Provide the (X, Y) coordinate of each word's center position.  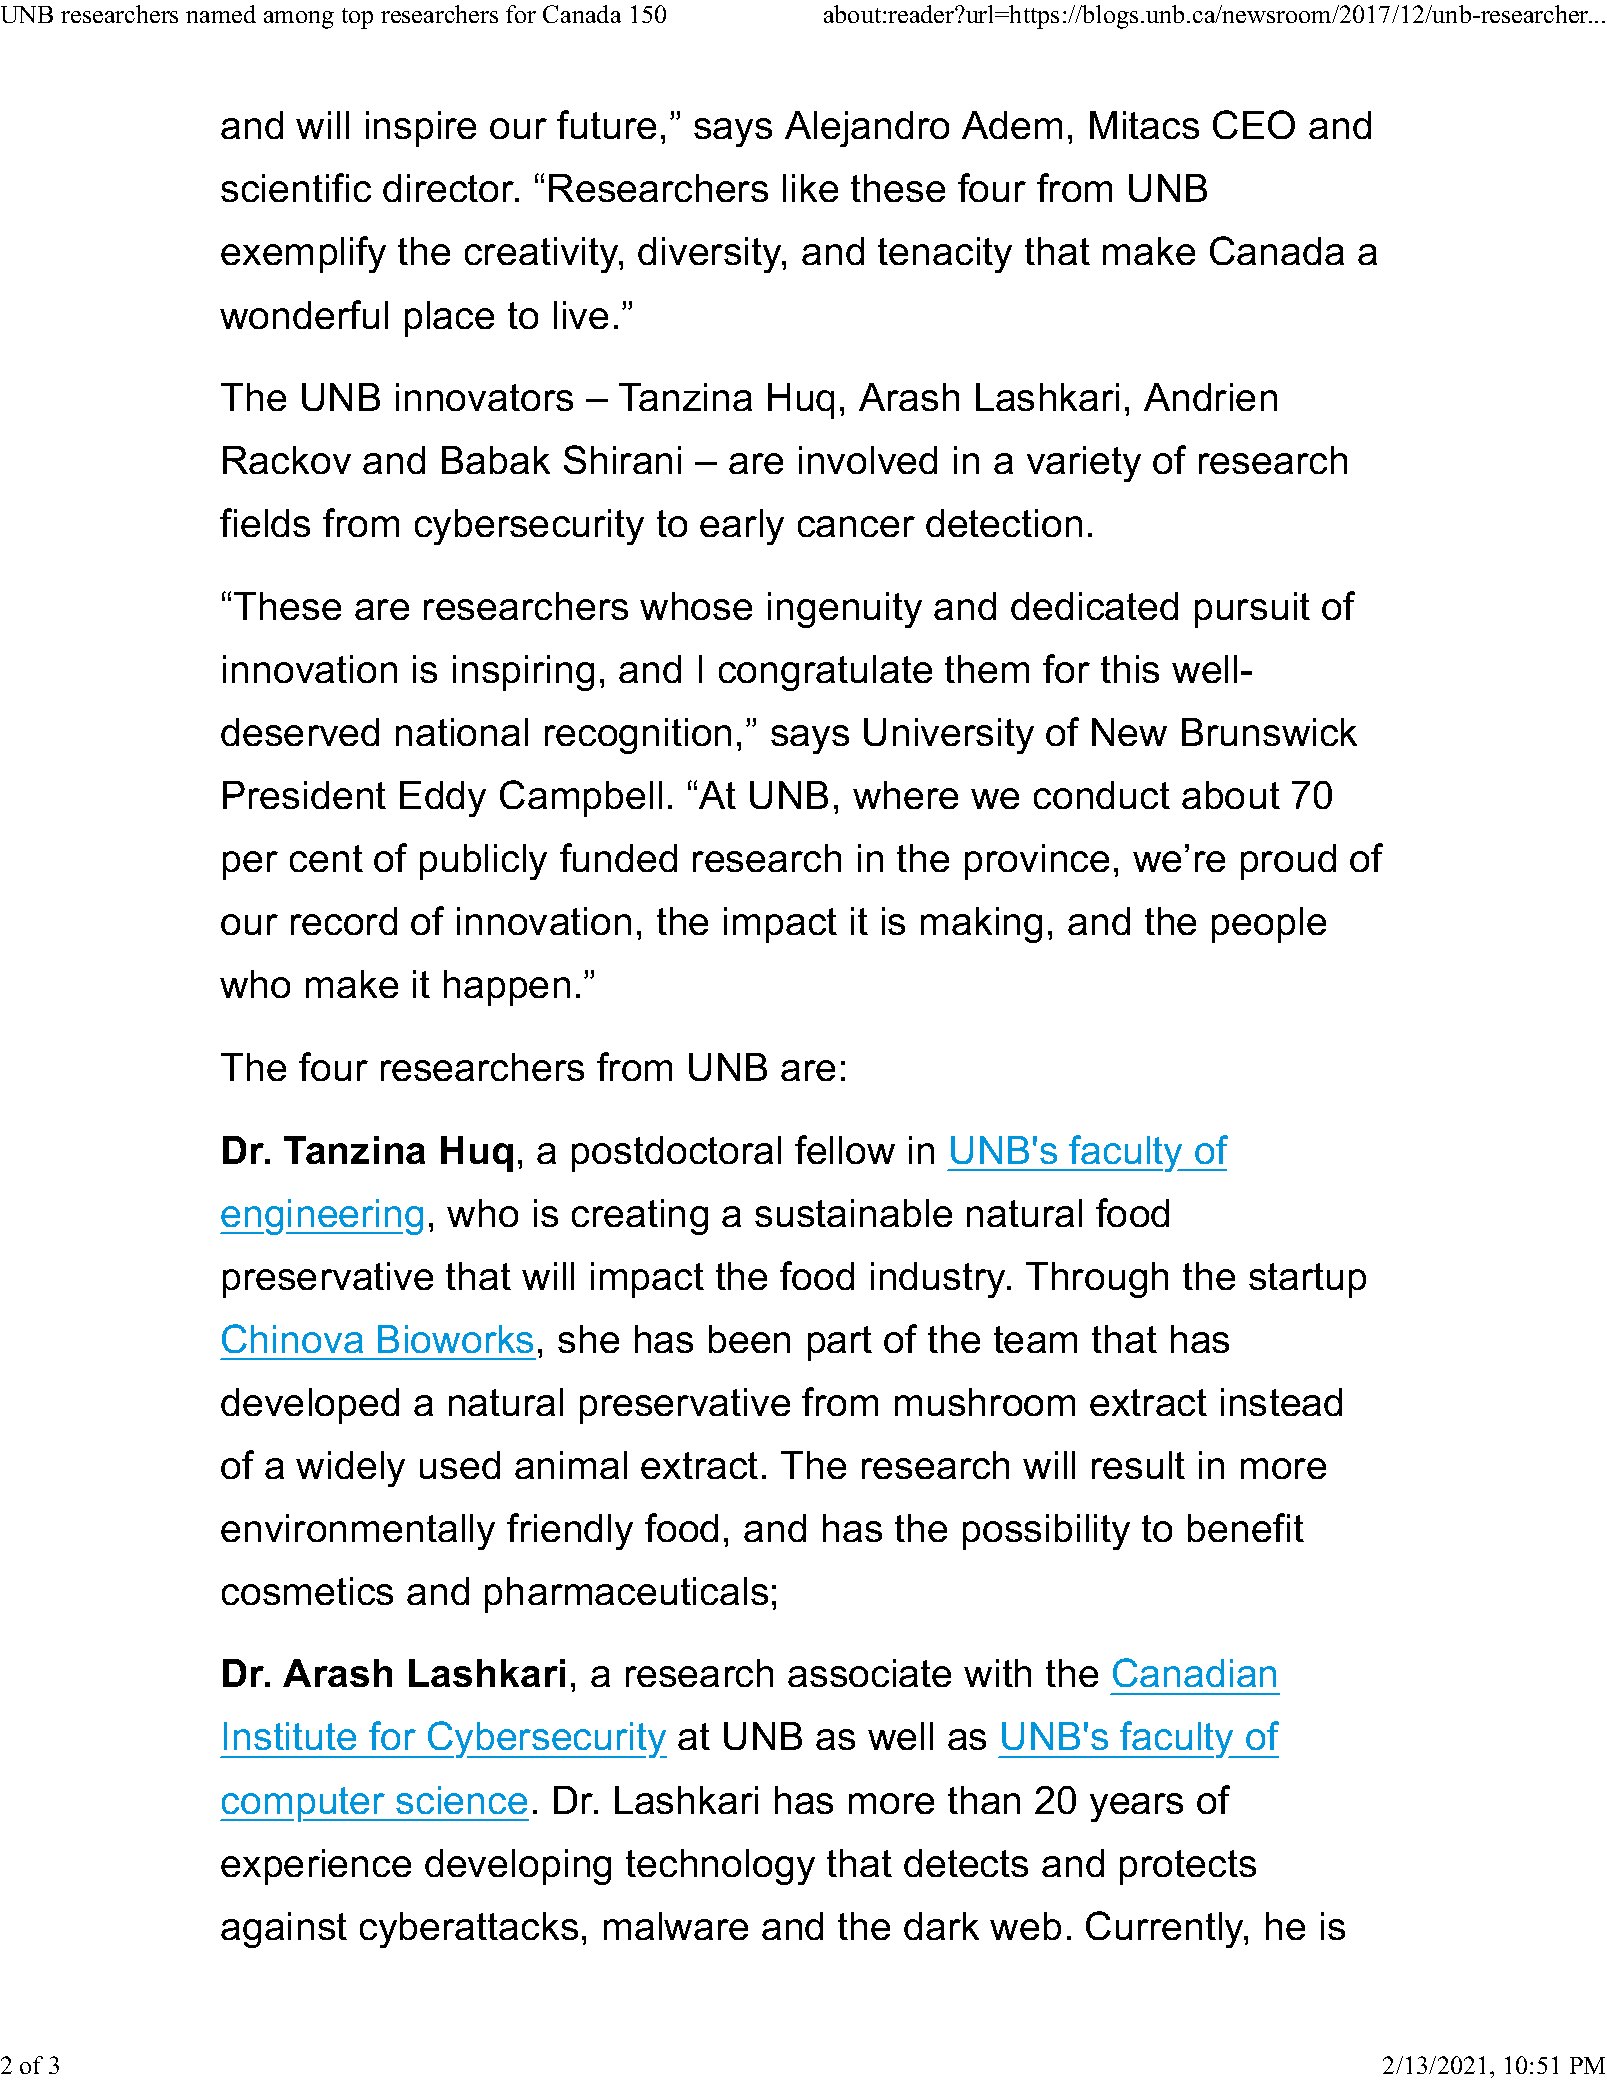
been (749, 1339)
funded (618, 857)
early (742, 527)
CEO (1254, 124)
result (1138, 1465)
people (1269, 925)
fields (265, 522)
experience (316, 1867)
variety (1084, 464)
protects (1188, 1867)
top (357, 18)
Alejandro (867, 129)
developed (310, 1406)
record (344, 921)
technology (720, 1867)
